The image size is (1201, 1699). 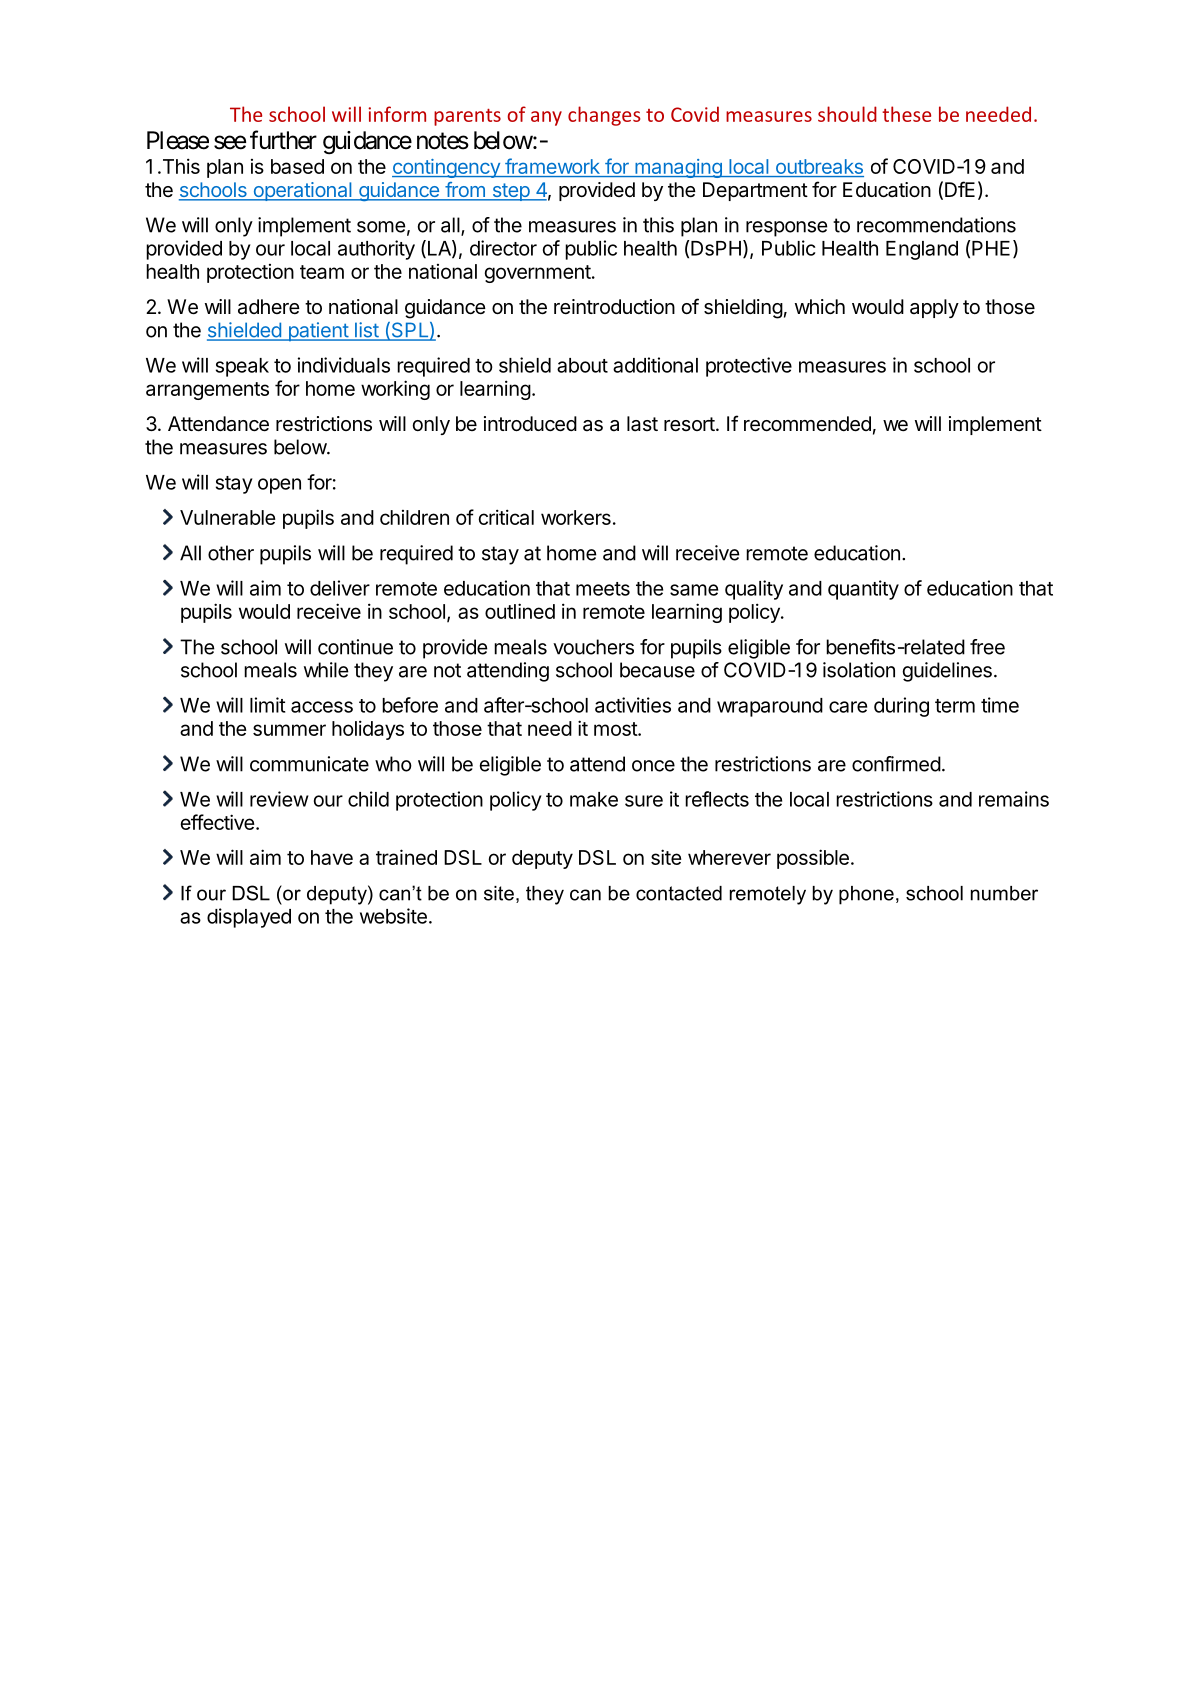 I want to click on reintroduction, so click(x=614, y=306).
